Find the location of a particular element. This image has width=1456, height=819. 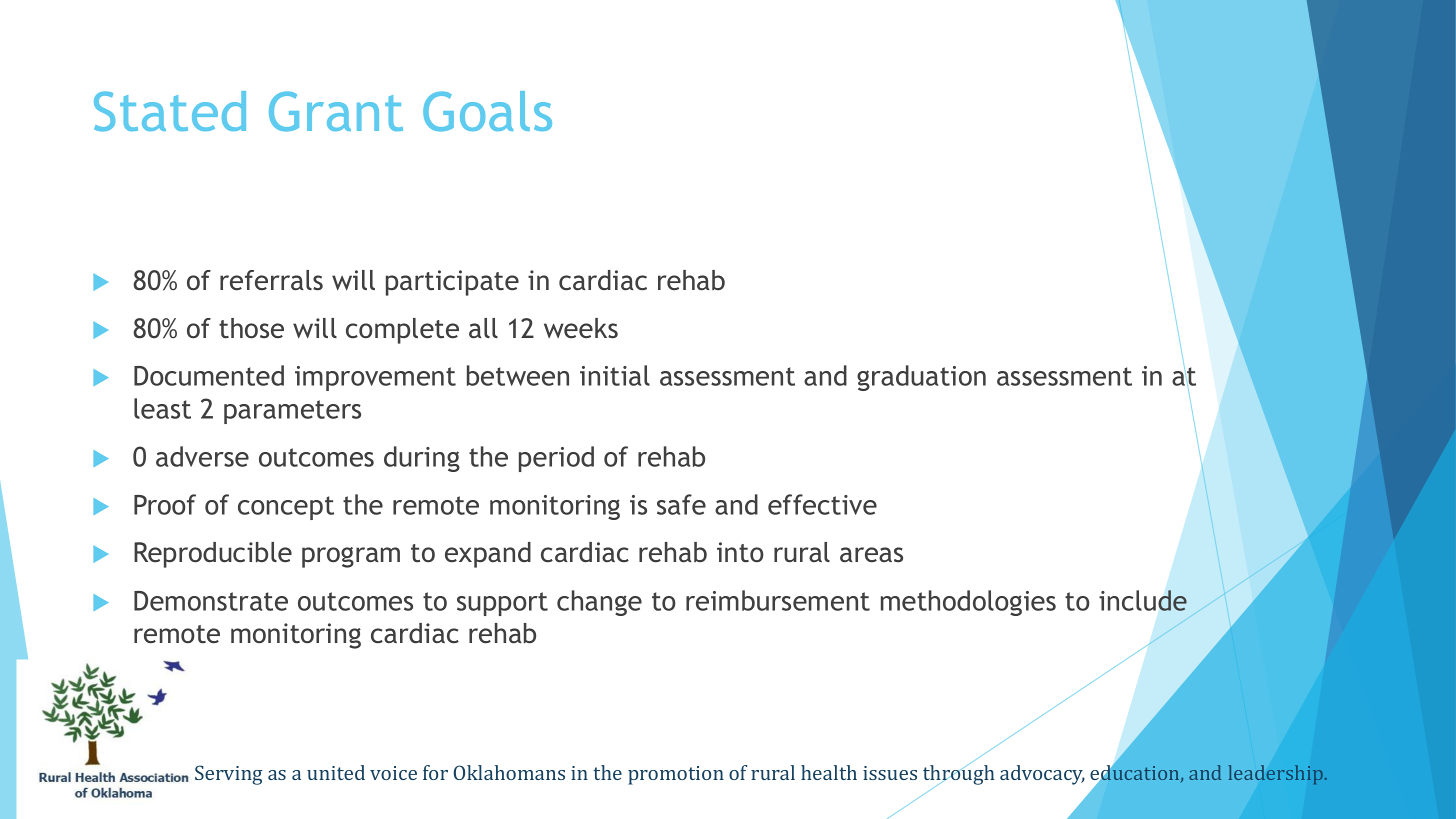

united is located at coordinates (336, 772).
